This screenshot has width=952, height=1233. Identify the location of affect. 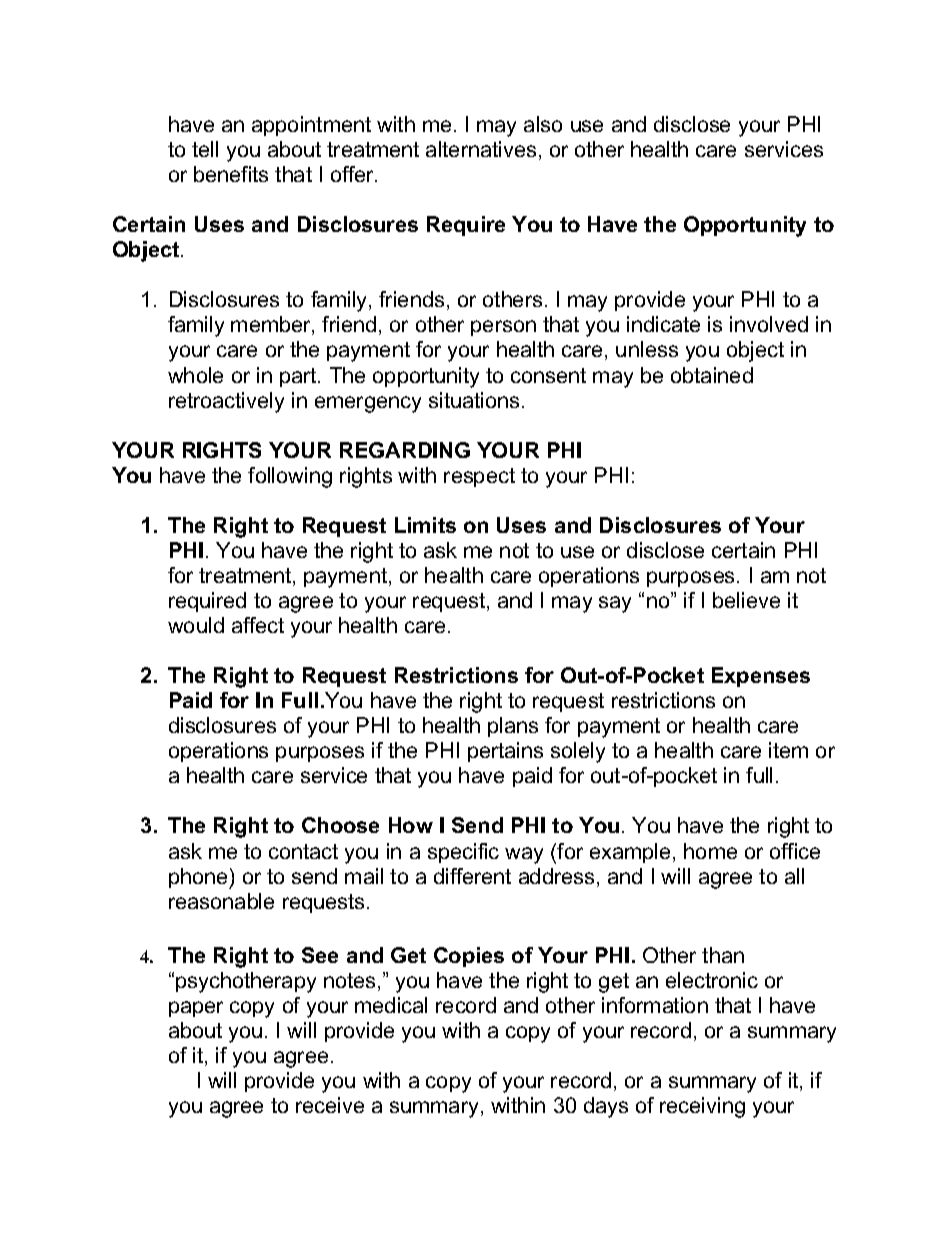
(258, 625).
